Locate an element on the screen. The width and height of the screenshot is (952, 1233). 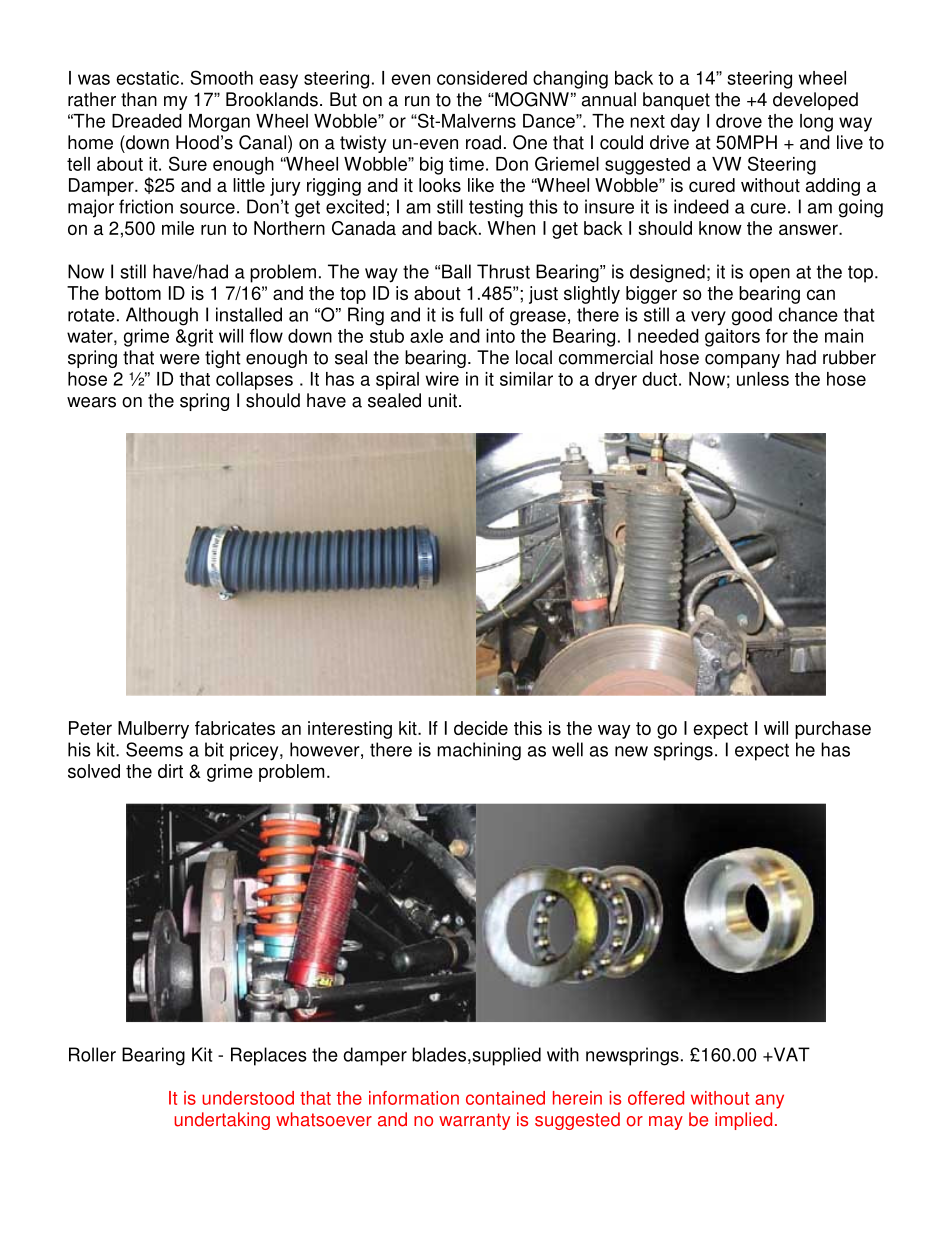
were is located at coordinates (180, 359).
